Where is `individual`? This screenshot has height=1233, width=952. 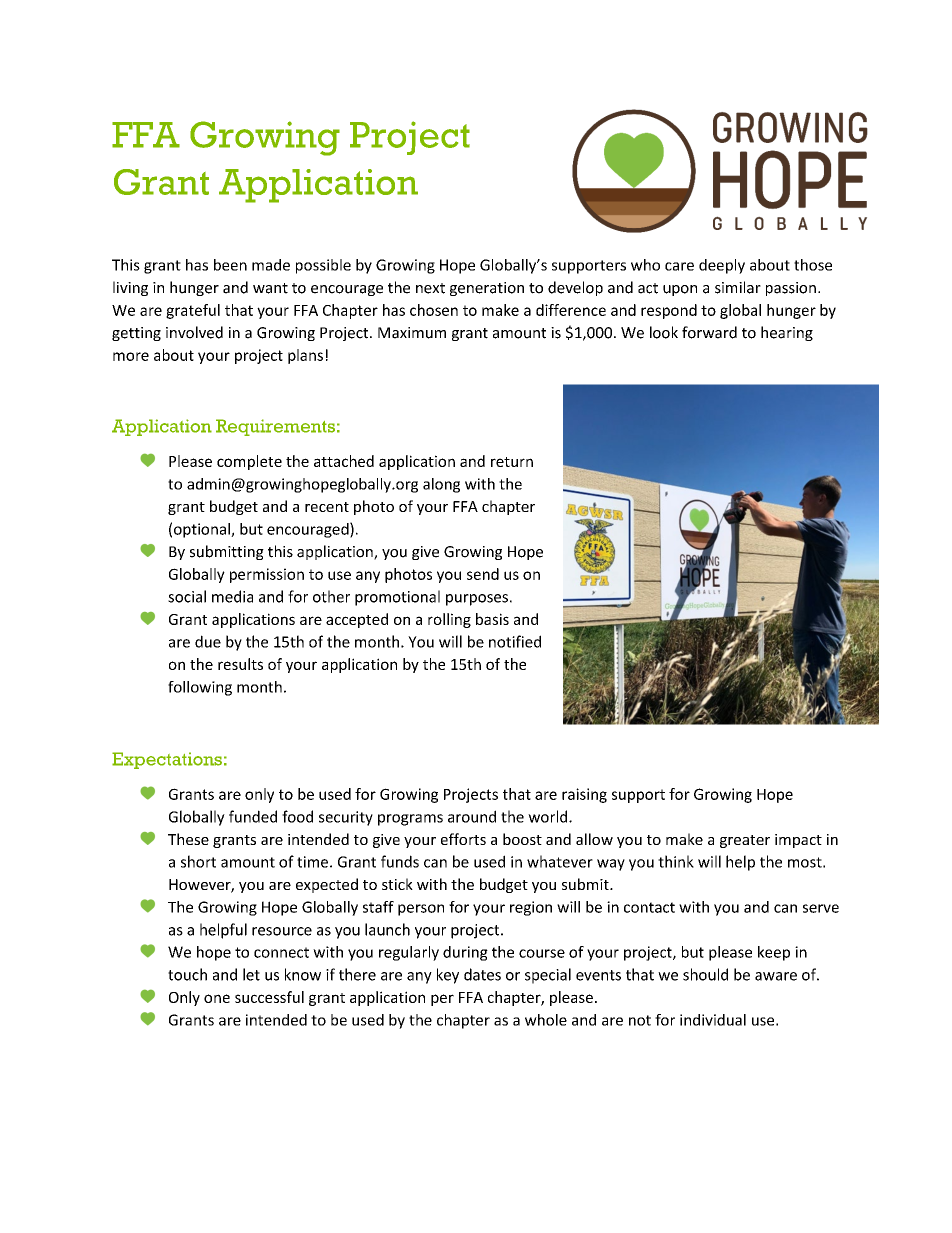
individual is located at coordinates (713, 1020).
